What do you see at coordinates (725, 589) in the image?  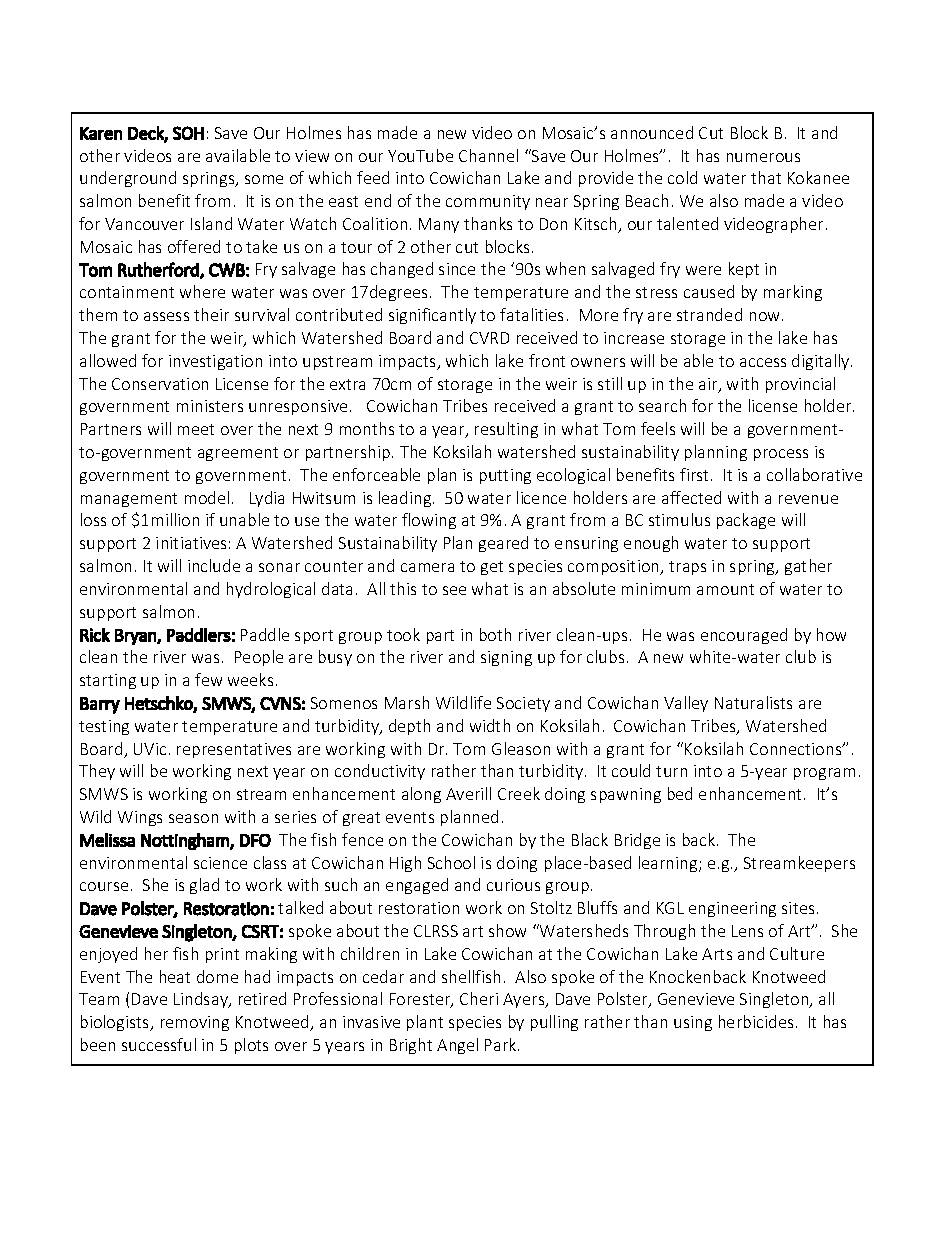 I see `amount` at bounding box center [725, 589].
